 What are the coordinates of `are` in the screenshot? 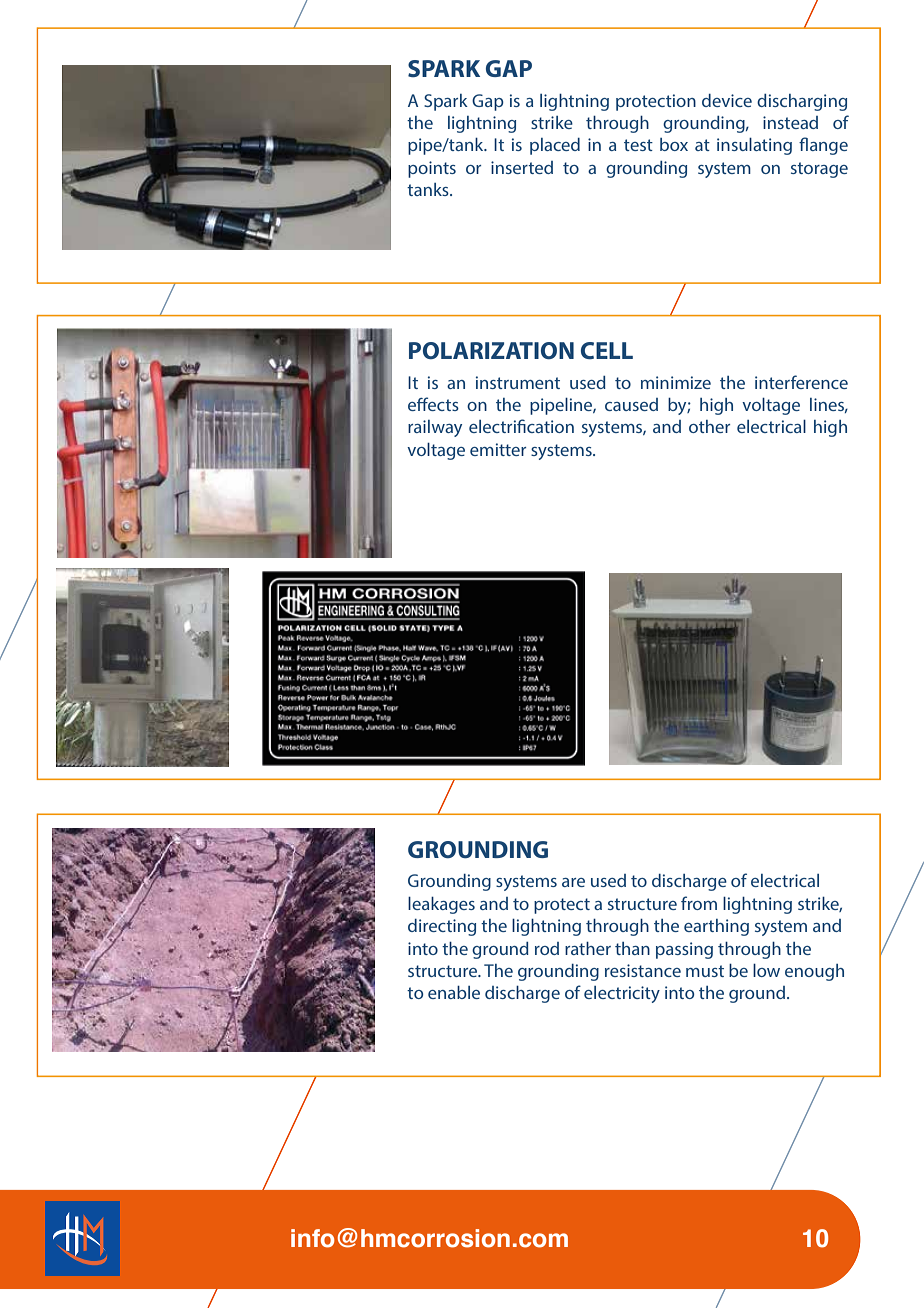 It's located at (573, 882).
